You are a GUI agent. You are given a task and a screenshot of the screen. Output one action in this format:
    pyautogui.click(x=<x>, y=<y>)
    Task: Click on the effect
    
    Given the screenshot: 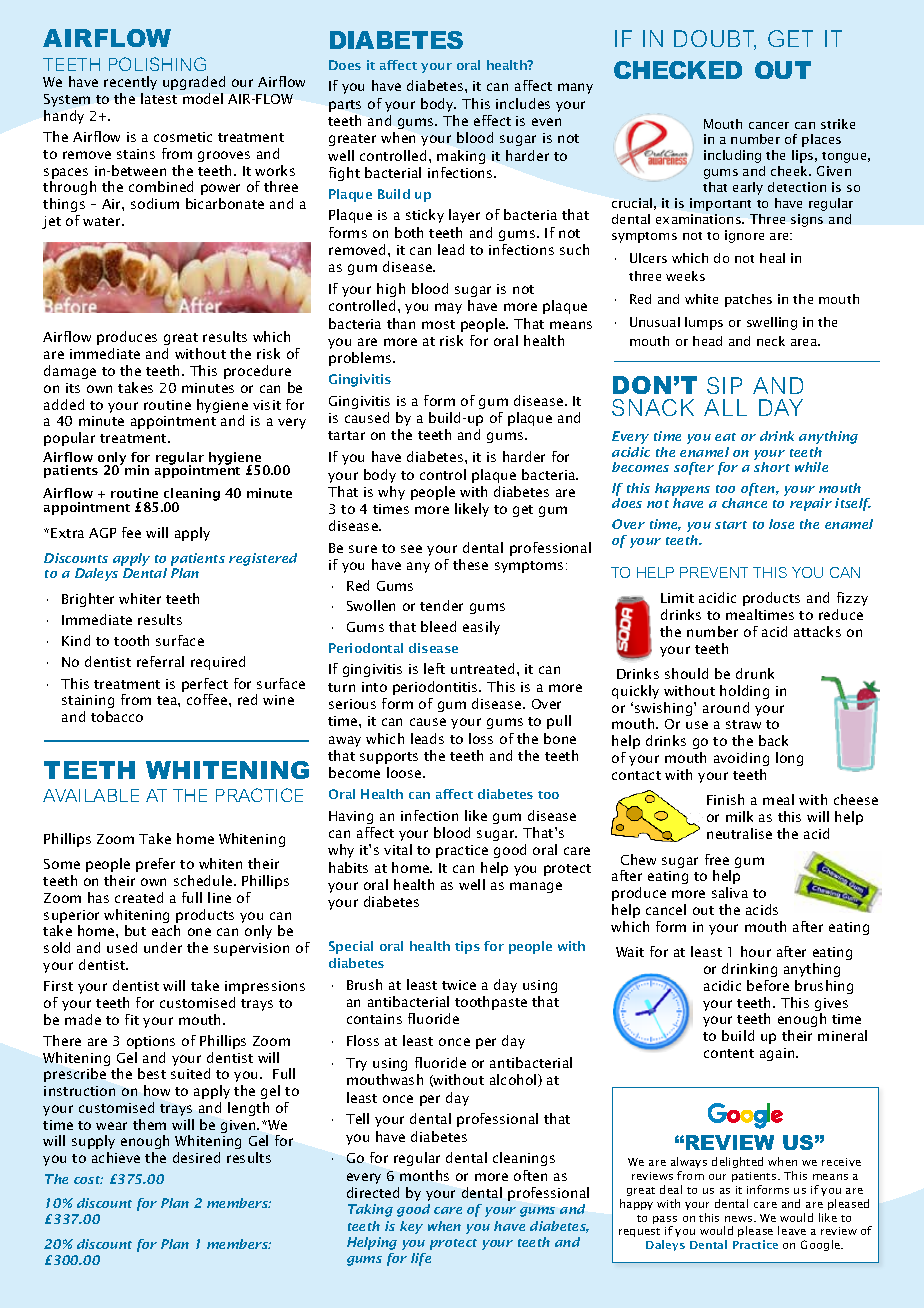 What is the action you would take?
    pyautogui.click(x=492, y=120)
